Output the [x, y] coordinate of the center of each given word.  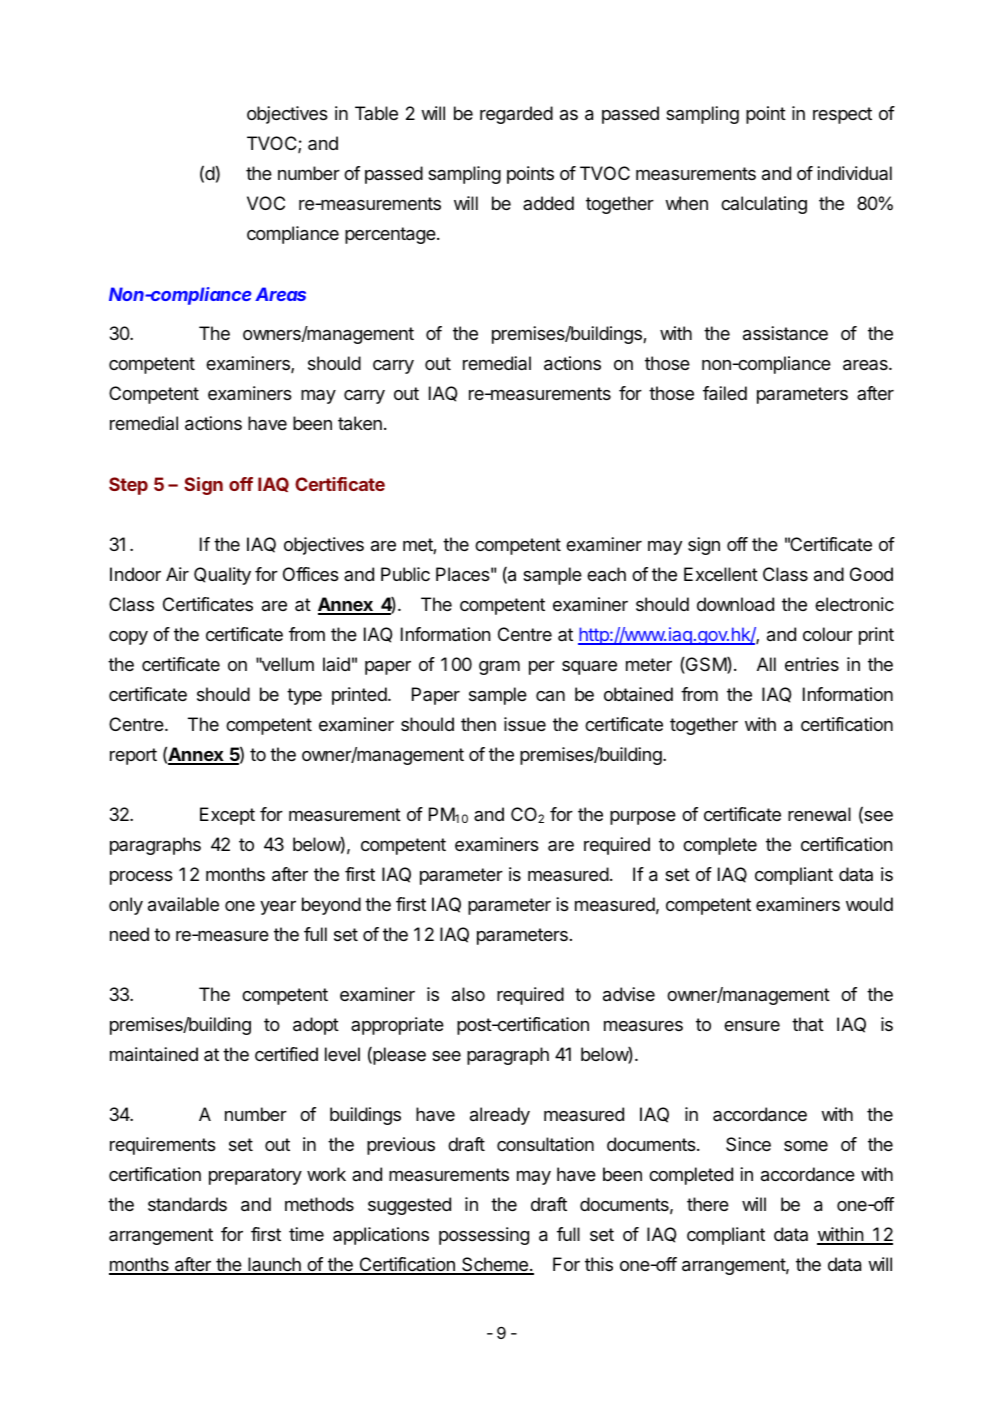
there [708, 1204]
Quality [222, 576]
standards [187, 1204]
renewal [819, 814]
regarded [516, 115]
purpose [643, 818]
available [183, 904]
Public [405, 574]
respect [842, 115]
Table [376, 113]
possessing [484, 1236]
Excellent [721, 574]
